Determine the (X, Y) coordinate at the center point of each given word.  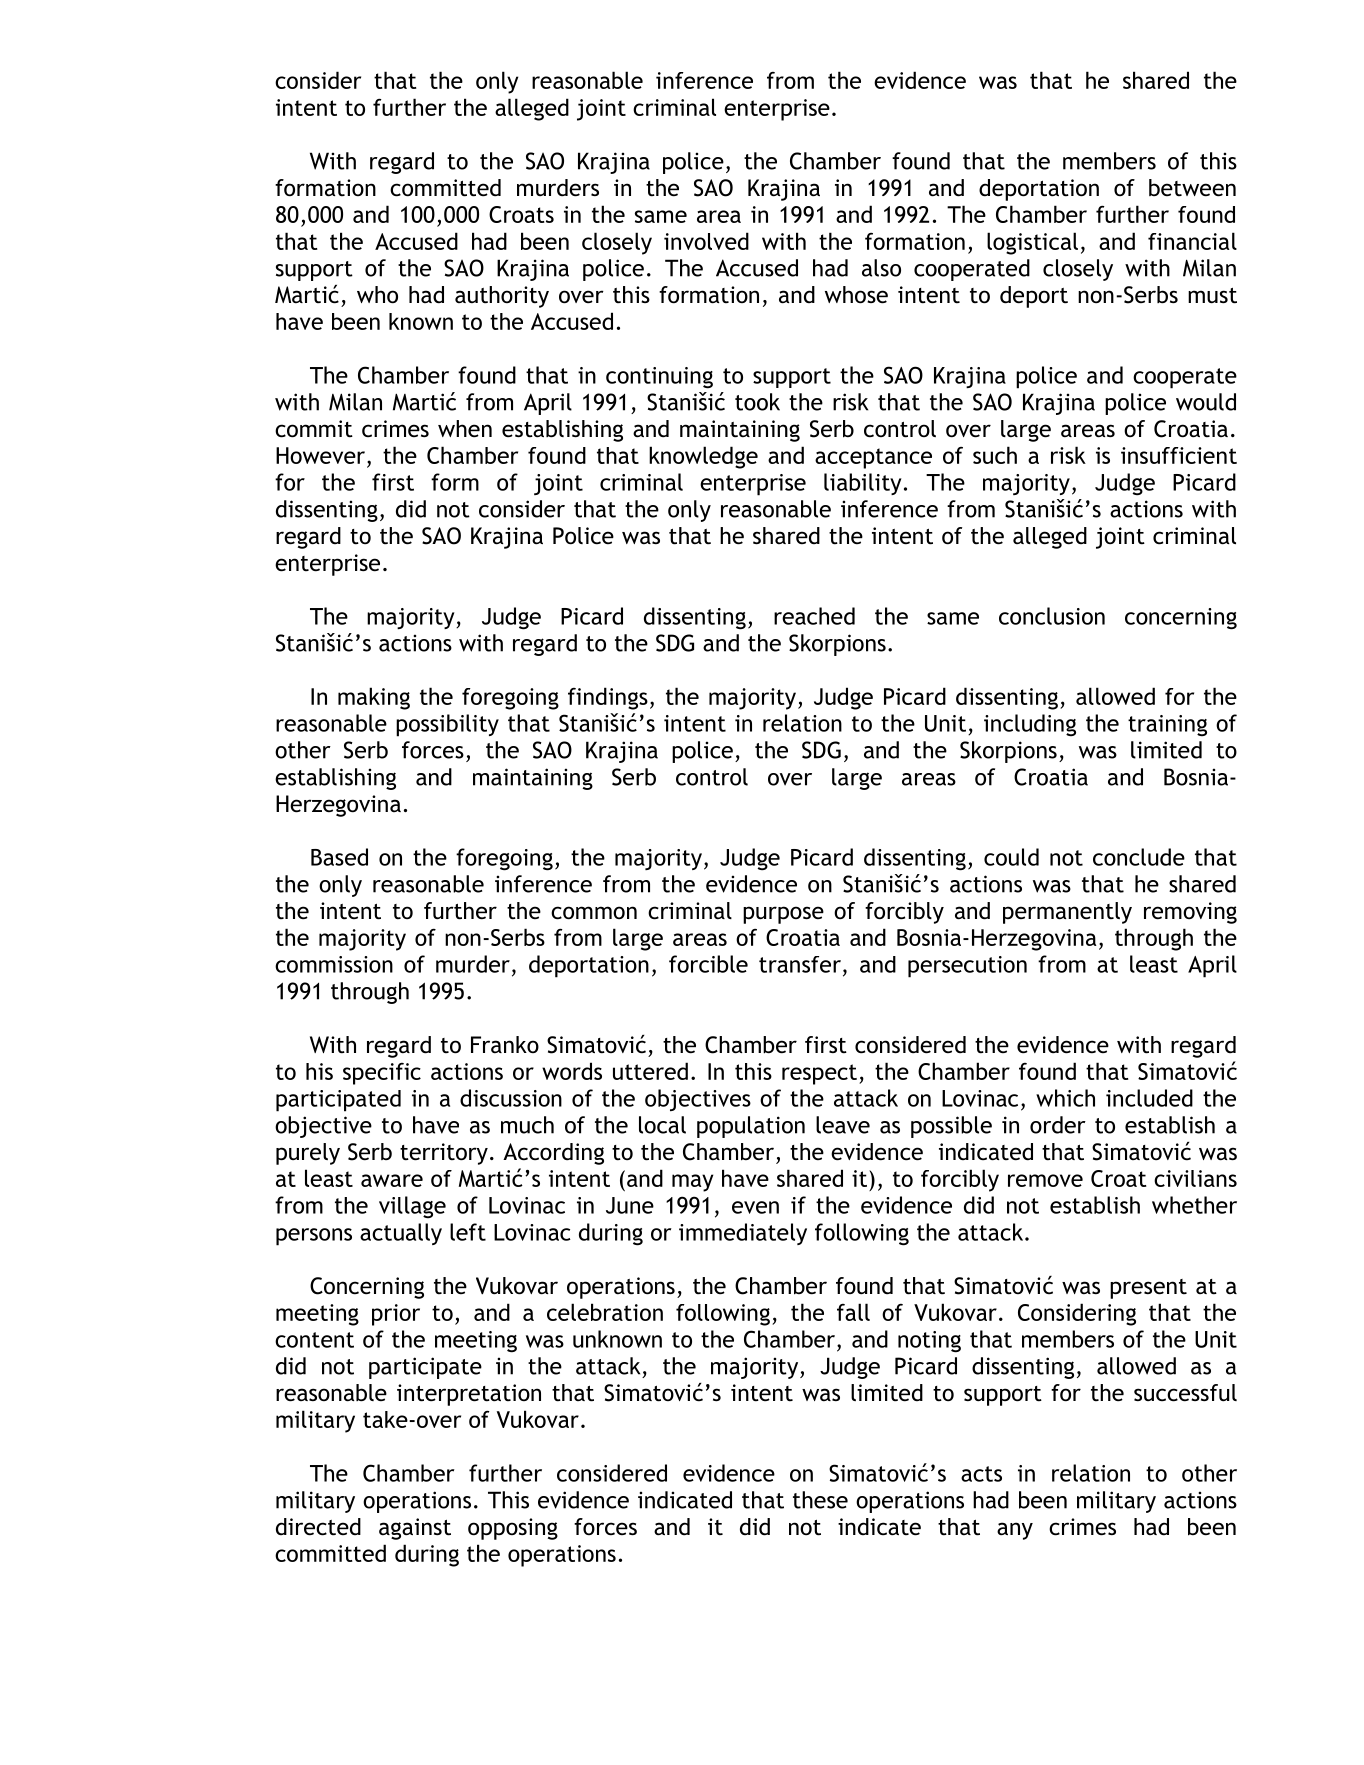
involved (706, 241)
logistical (1032, 243)
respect (819, 1074)
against (415, 1529)
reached (814, 616)
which (1065, 1098)
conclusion (1052, 616)
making (374, 698)
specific (382, 1074)
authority (502, 297)
